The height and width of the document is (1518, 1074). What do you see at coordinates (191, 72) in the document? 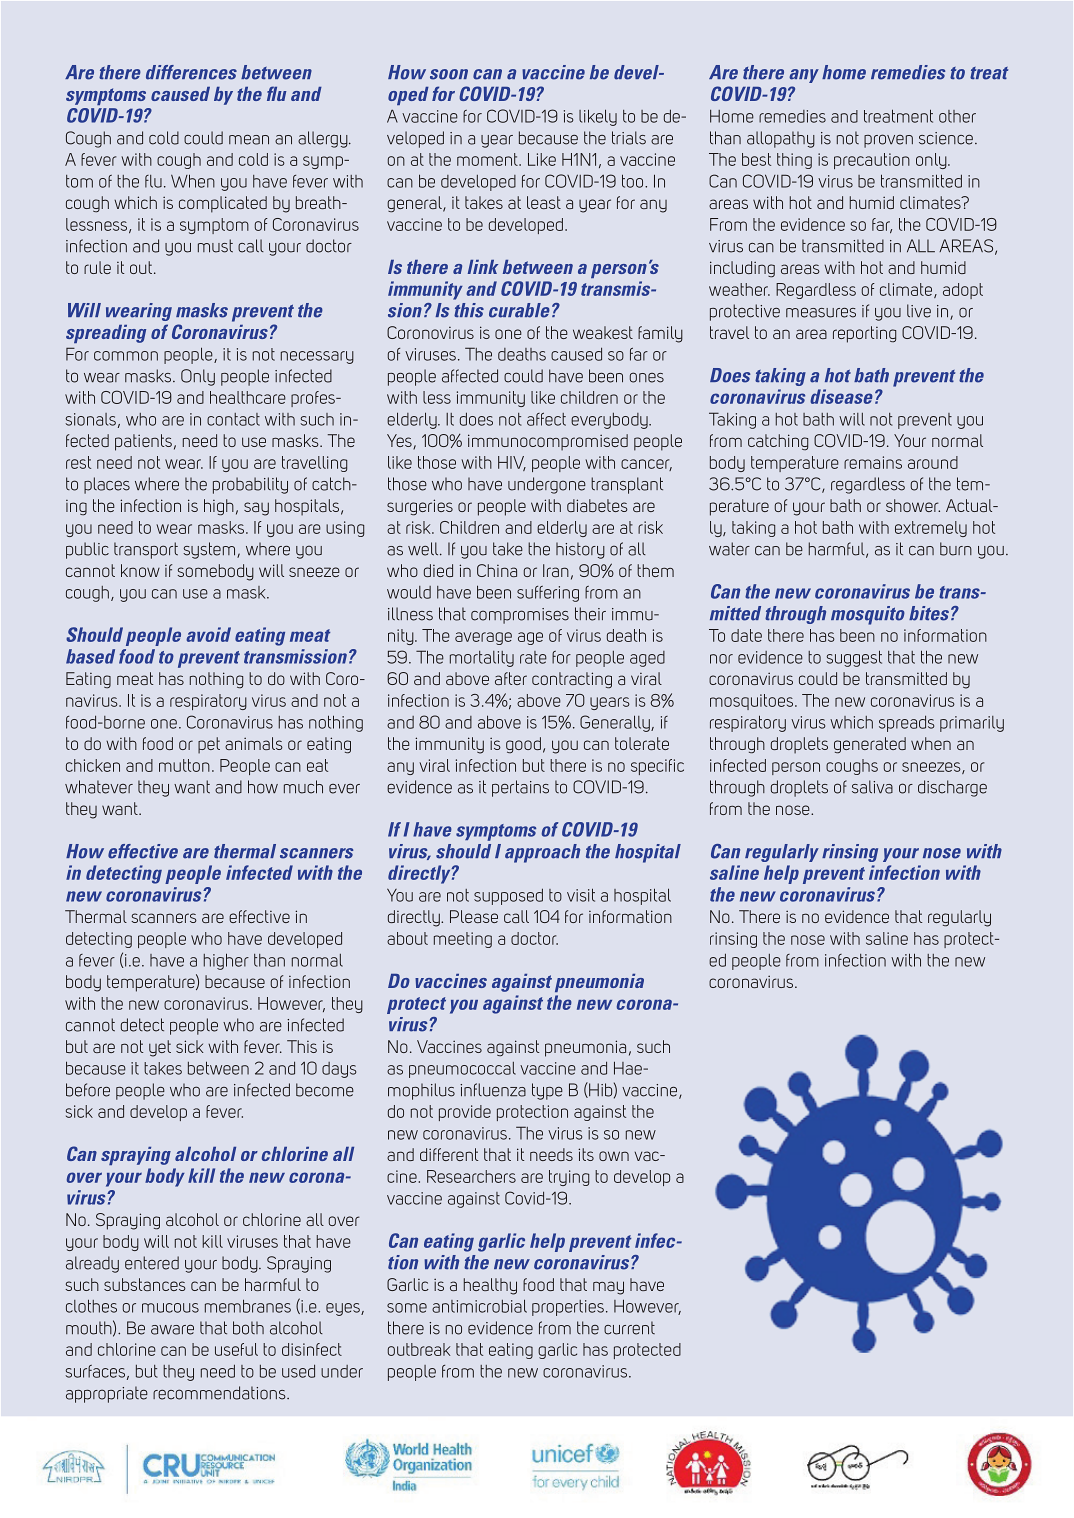
I see `differences` at bounding box center [191, 72].
